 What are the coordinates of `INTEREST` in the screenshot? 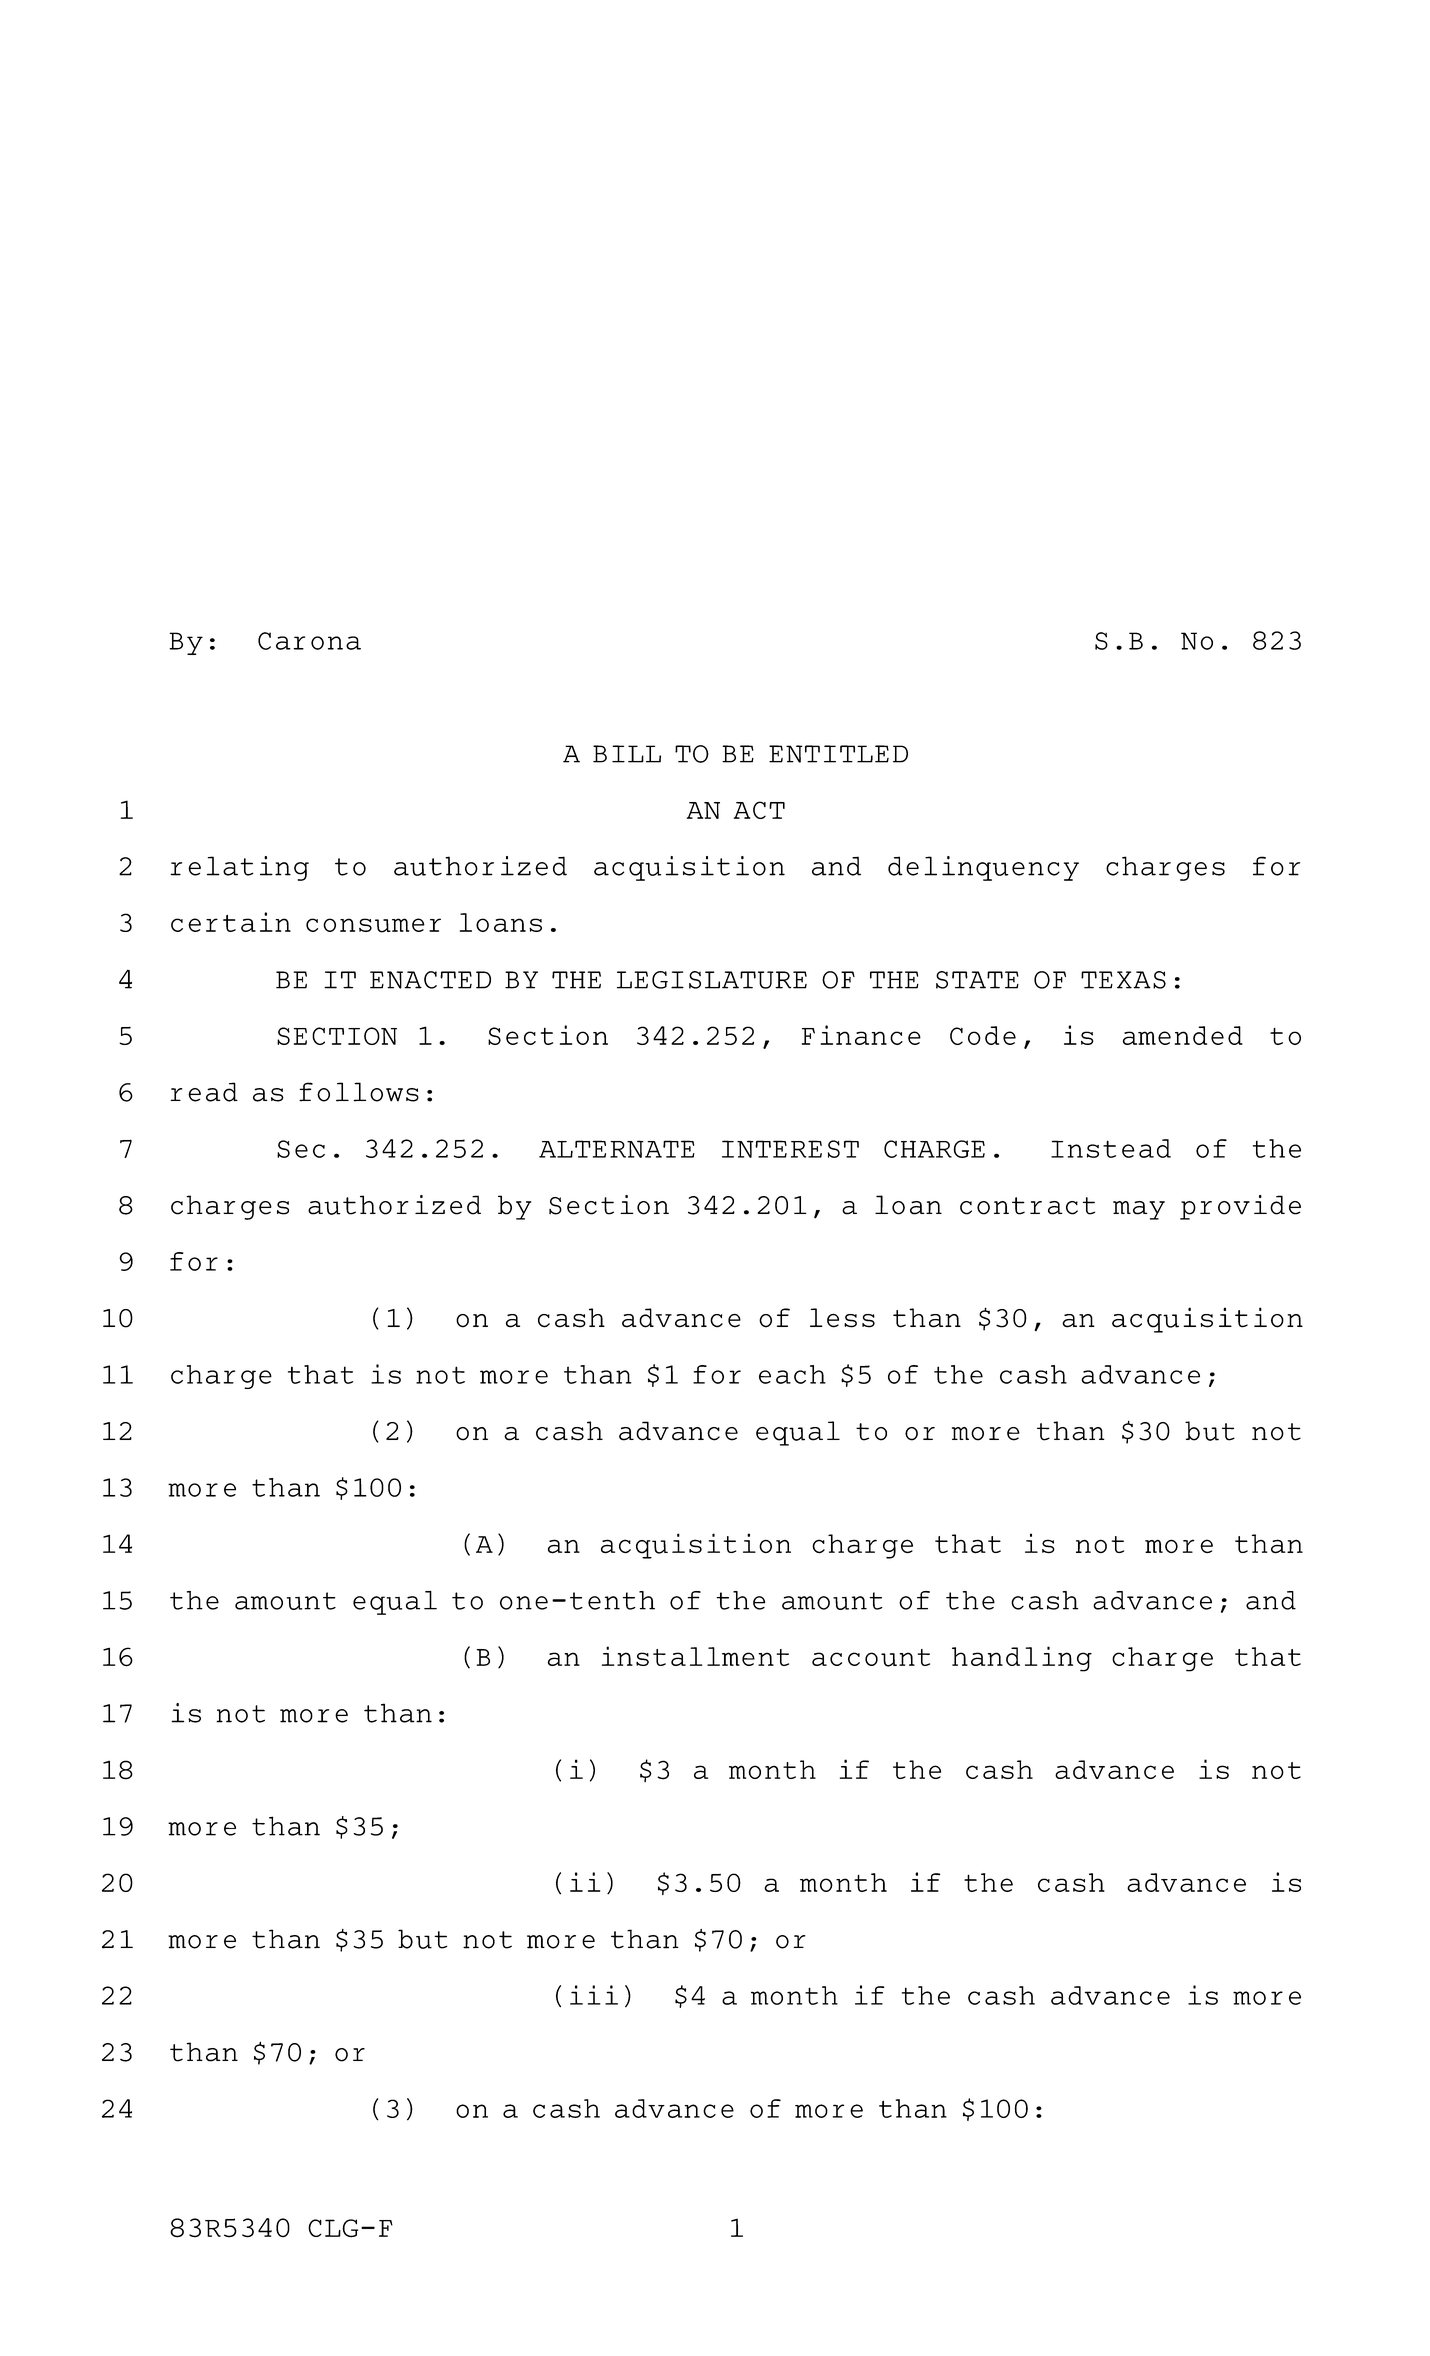 It's located at (790, 1149).
